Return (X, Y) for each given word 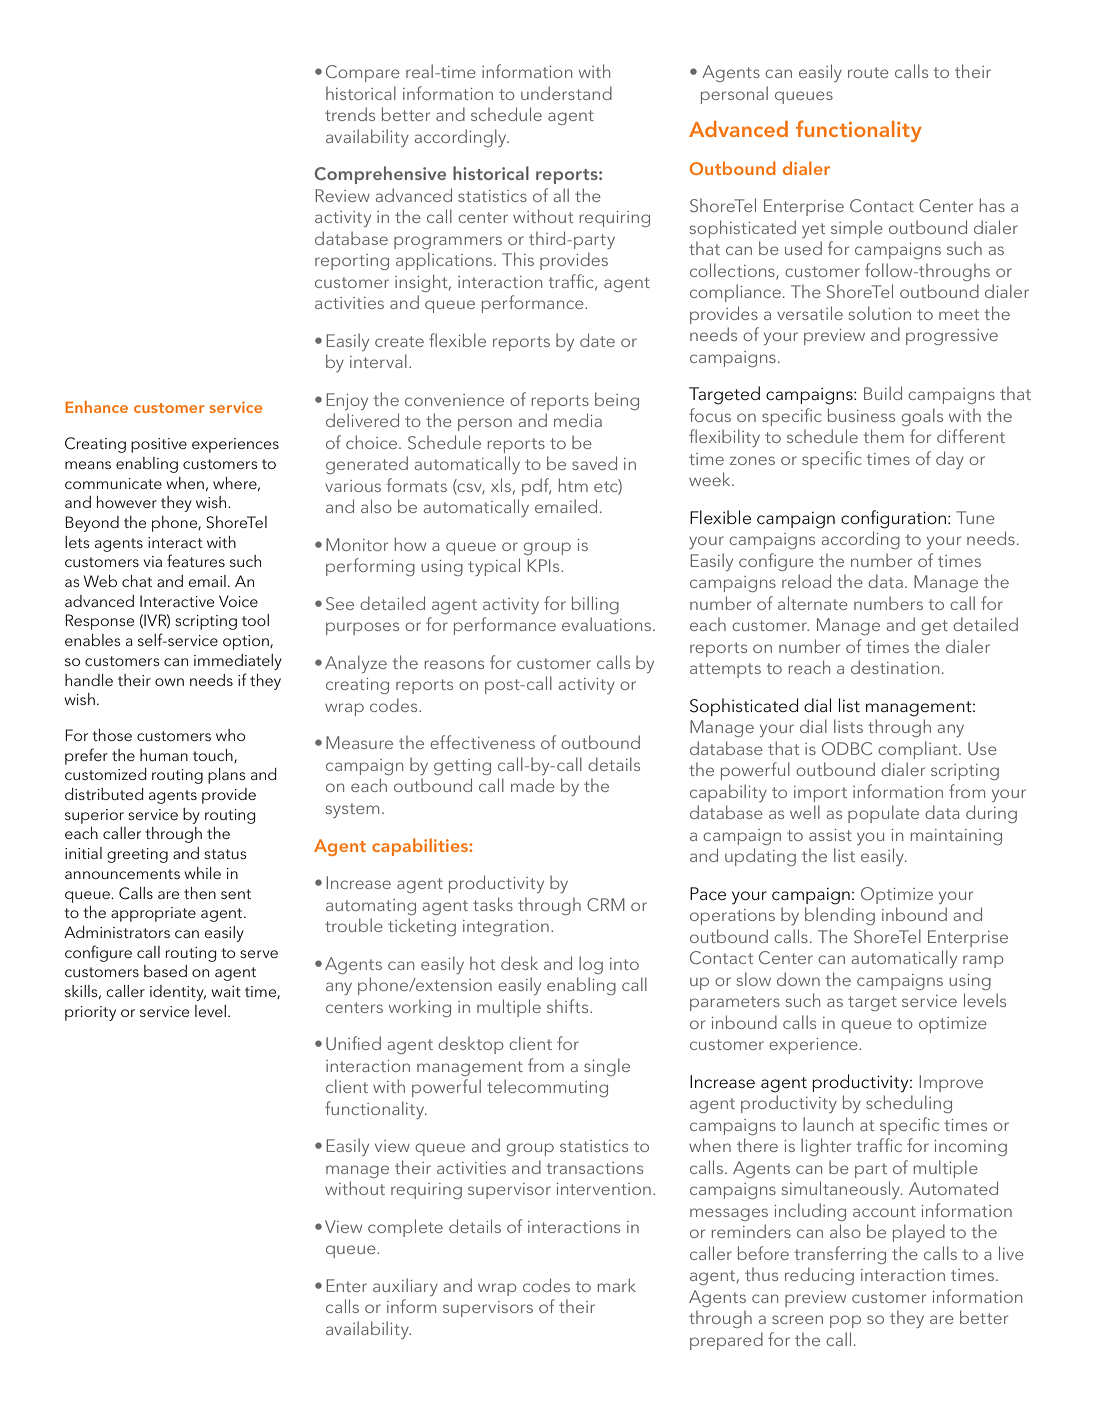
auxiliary (405, 1287)
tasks (493, 904)
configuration (895, 519)
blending (840, 916)
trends (350, 114)
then (200, 893)
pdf (536, 487)
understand (566, 93)
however (127, 502)
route (868, 72)
